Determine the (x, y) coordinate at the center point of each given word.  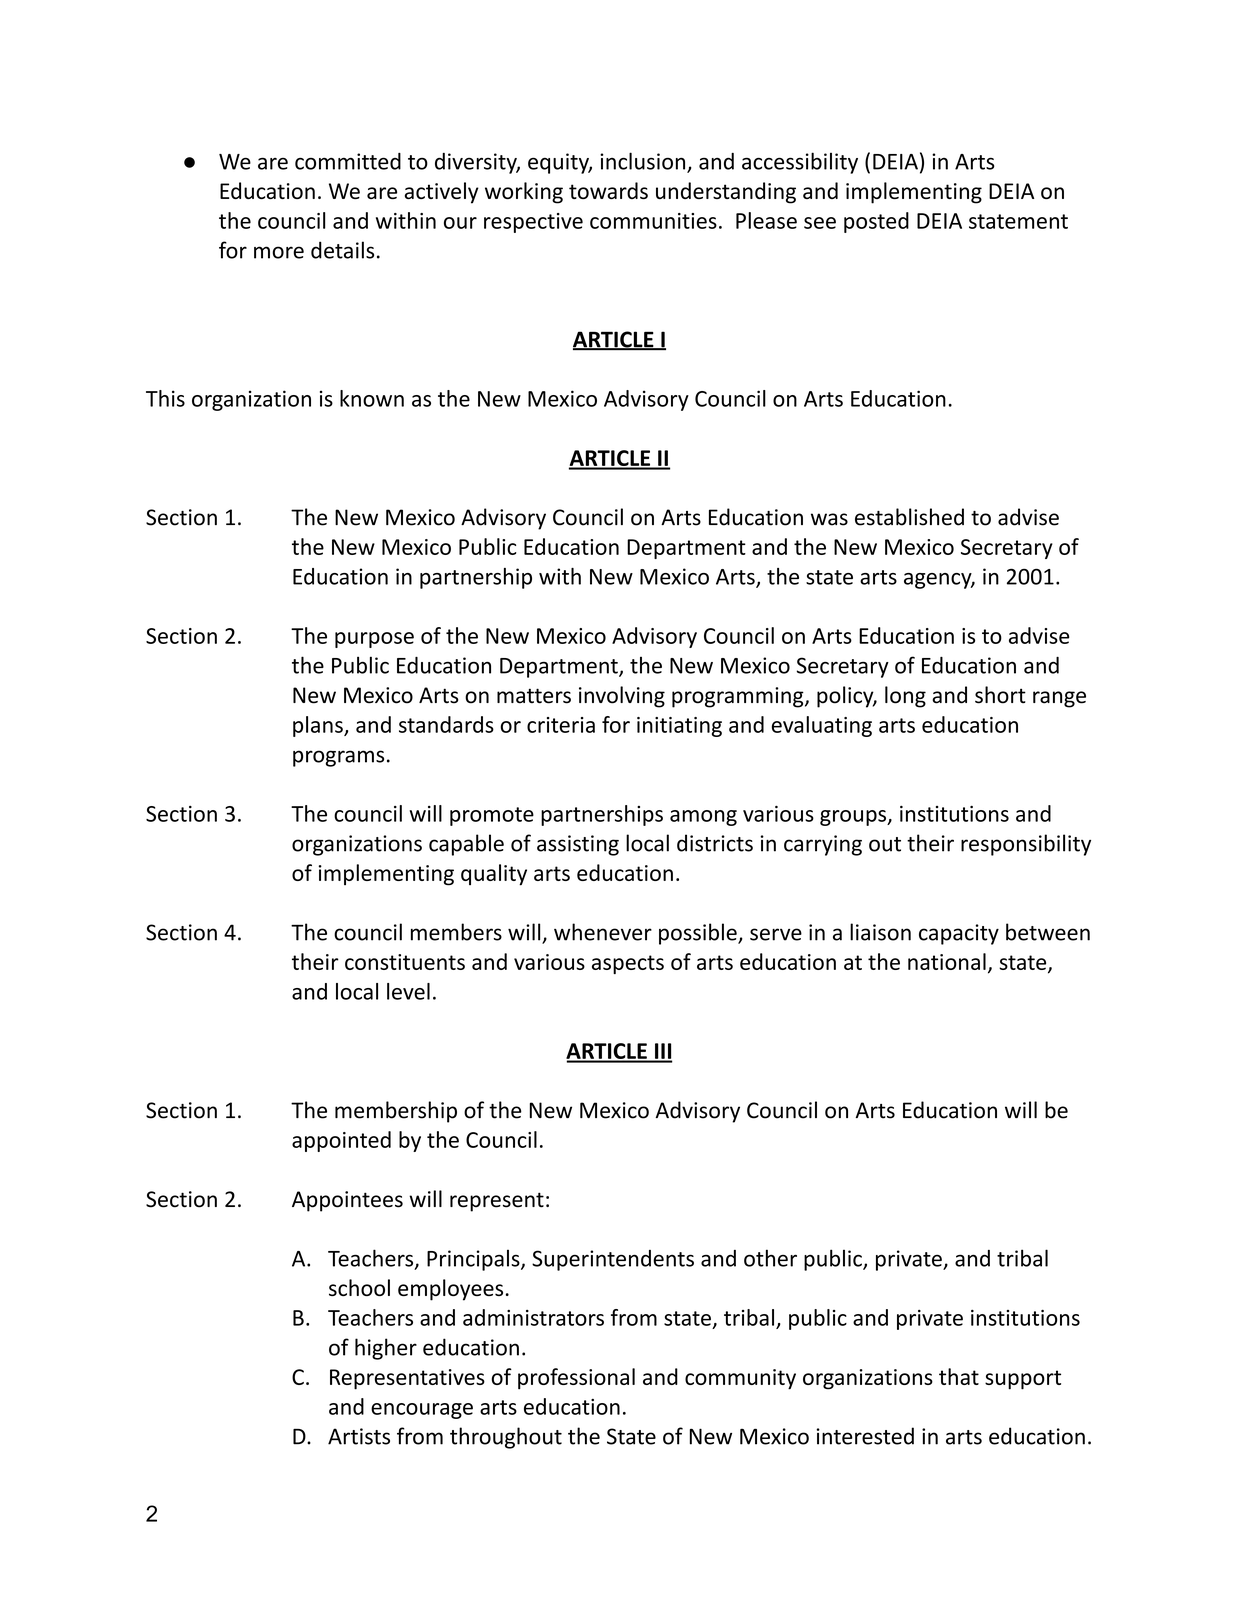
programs (338, 758)
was (829, 519)
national (947, 961)
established (909, 517)
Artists (359, 1436)
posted (876, 222)
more (279, 252)
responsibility (1026, 845)
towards (608, 190)
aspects (628, 964)
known (372, 398)
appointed (341, 1141)
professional (576, 1379)
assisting (578, 845)
